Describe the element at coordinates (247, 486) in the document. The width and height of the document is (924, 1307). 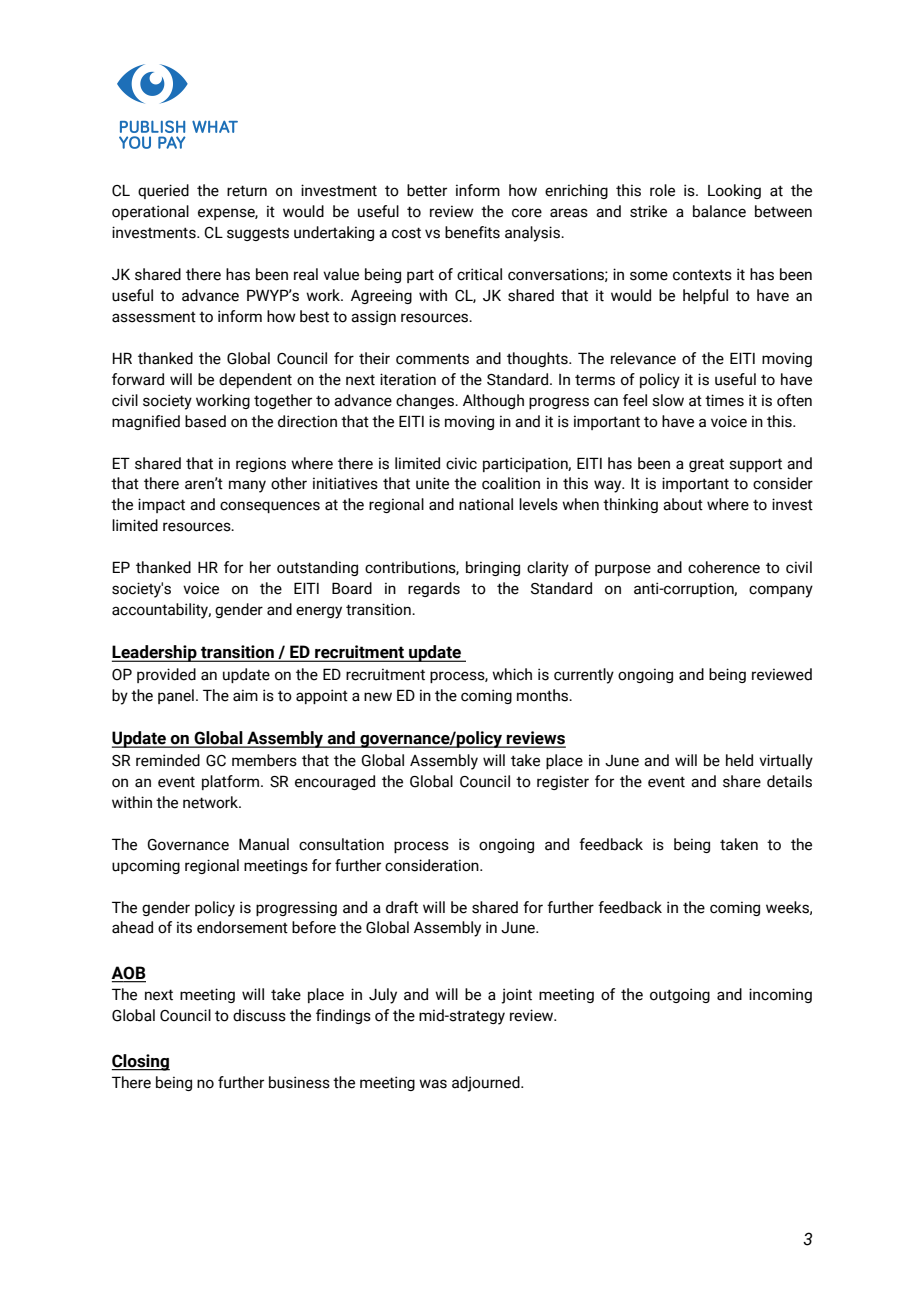
I see `many` at that location.
